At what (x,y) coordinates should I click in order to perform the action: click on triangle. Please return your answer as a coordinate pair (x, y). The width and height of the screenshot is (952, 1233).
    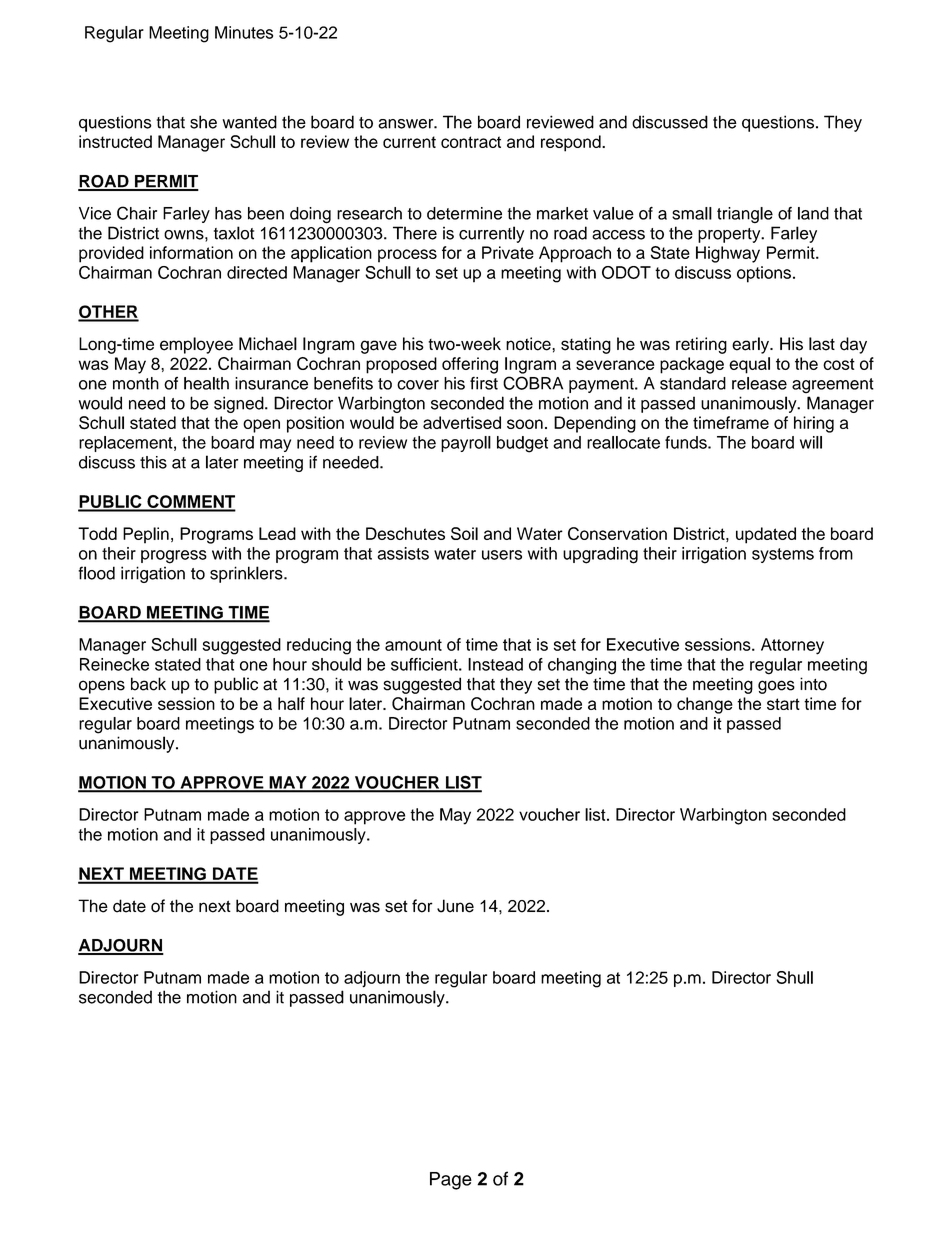
    Looking at the image, I should click on (745, 215).
